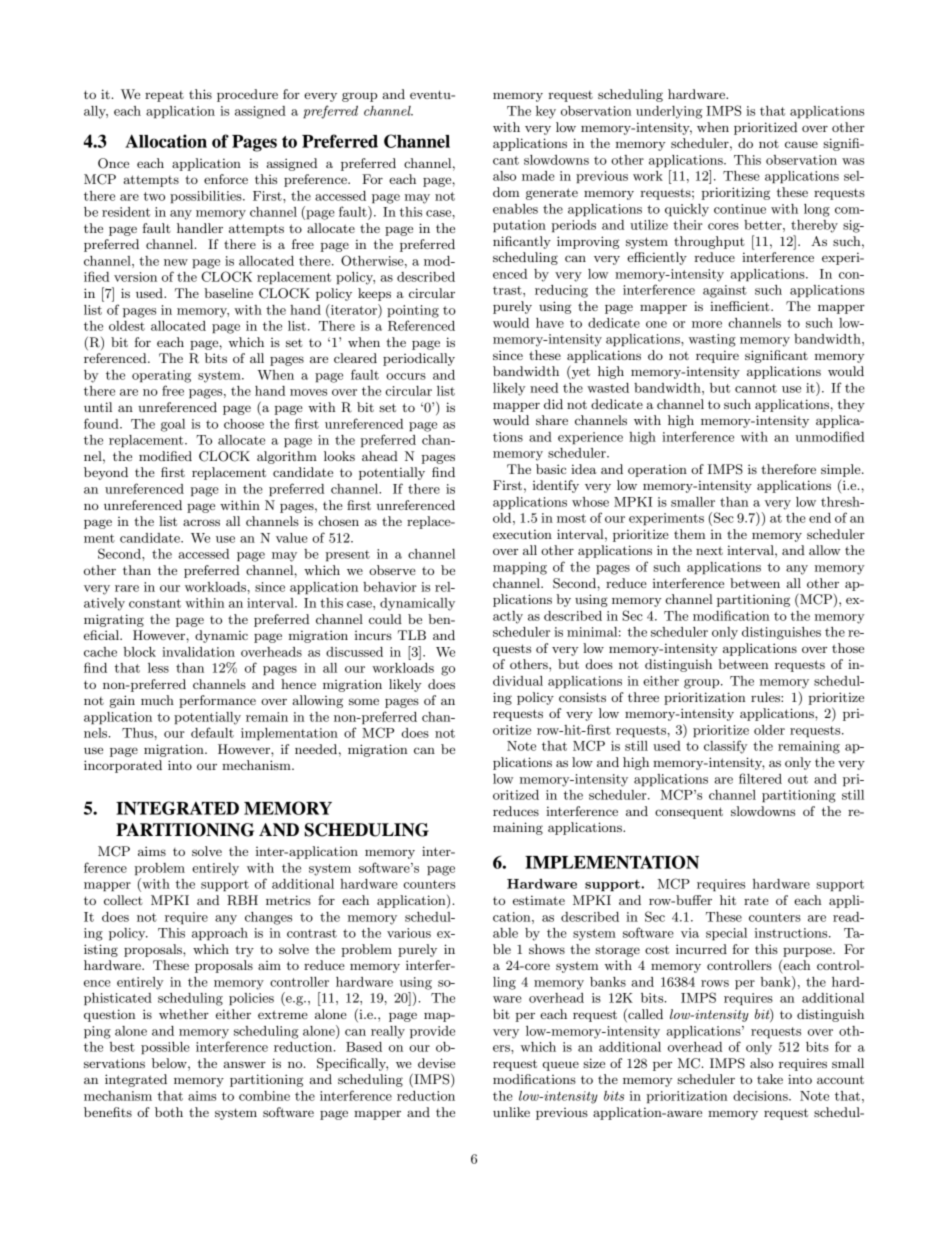 This document has width=952, height=1233. What do you see at coordinates (164, 96) in the document?
I see `repeat` at bounding box center [164, 96].
